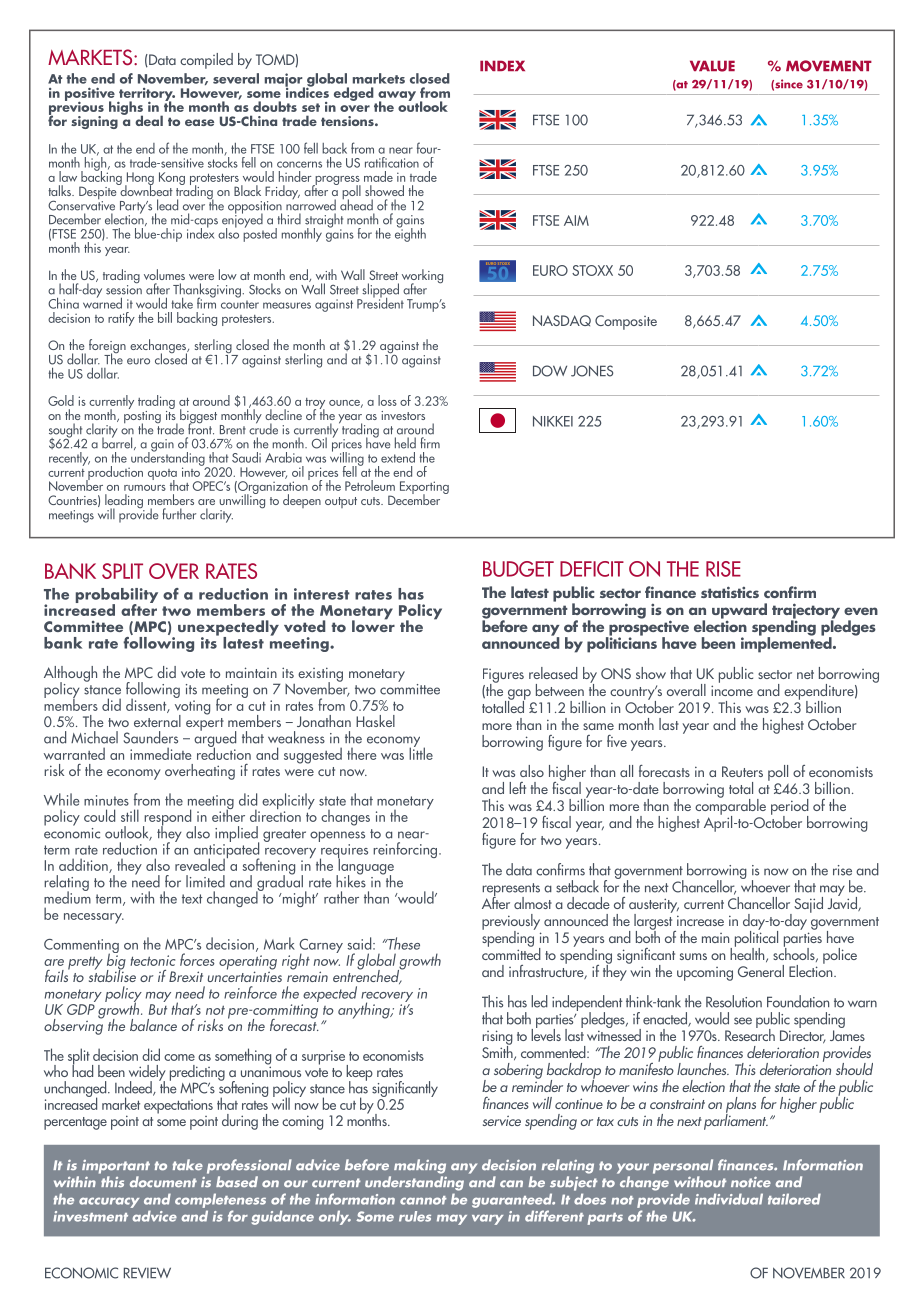  What do you see at coordinates (712, 66) in the screenshot?
I see `VALUE` at bounding box center [712, 66].
